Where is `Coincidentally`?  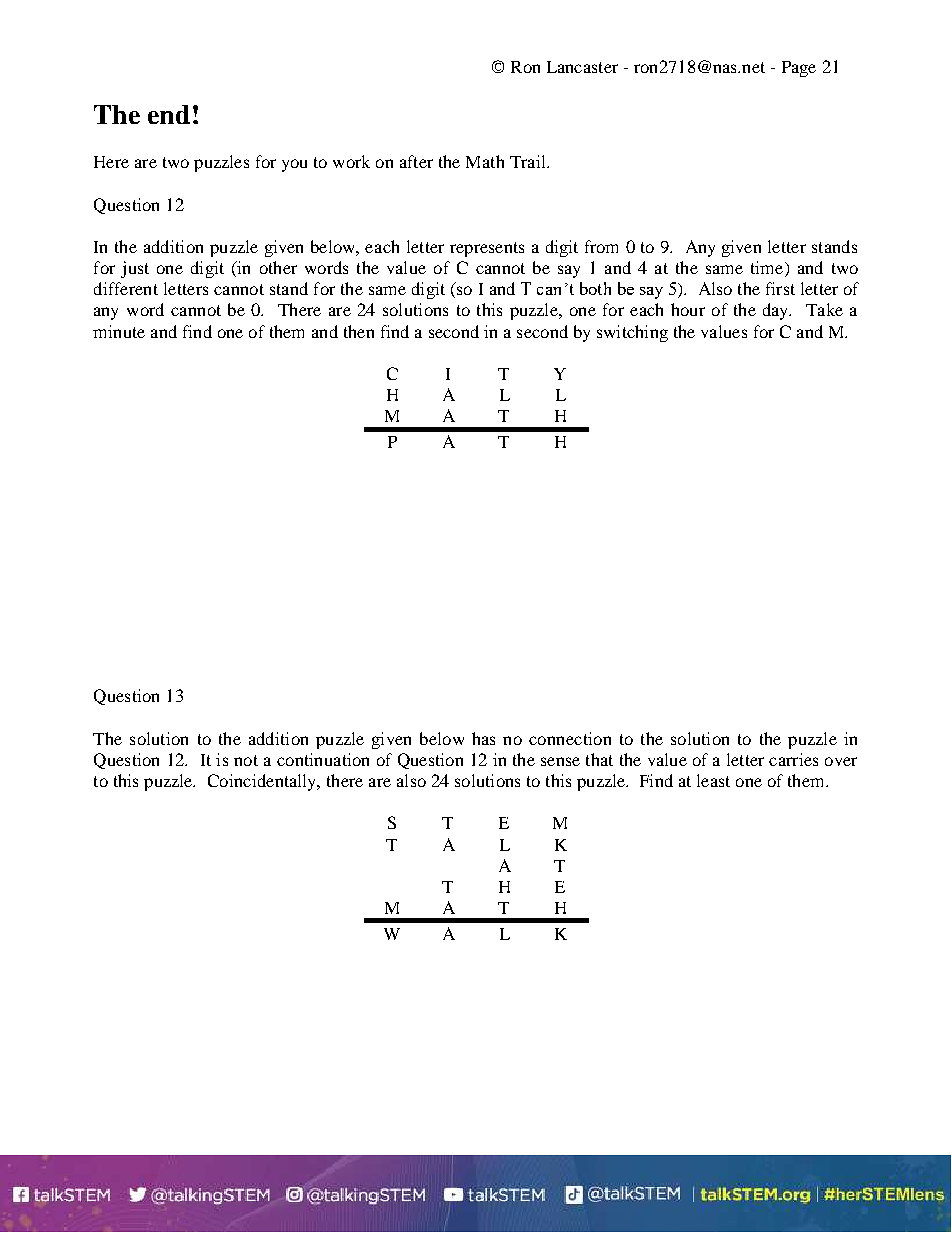 Coincidentally is located at coordinates (263, 782).
